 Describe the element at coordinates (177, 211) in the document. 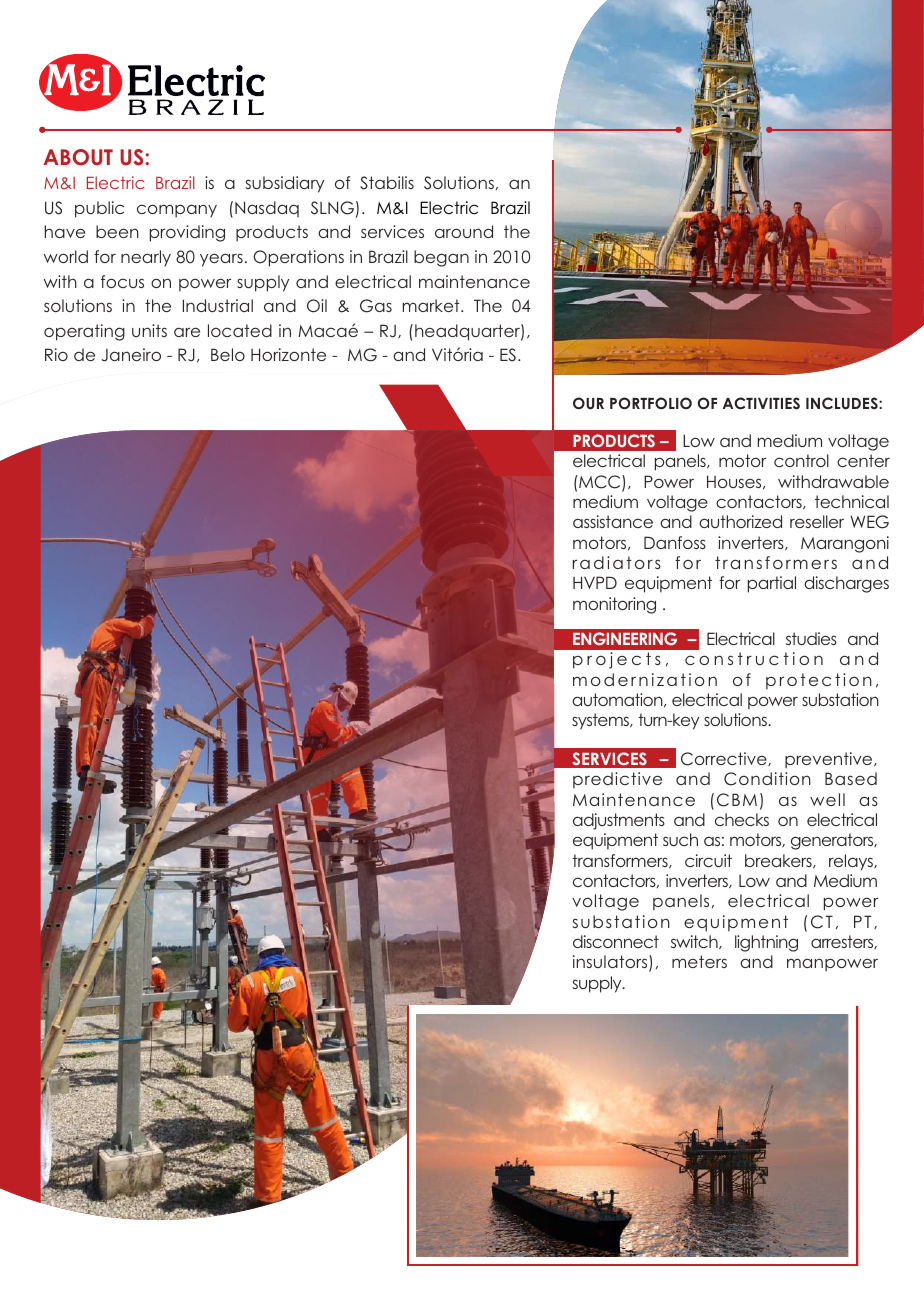

I see `company` at that location.
